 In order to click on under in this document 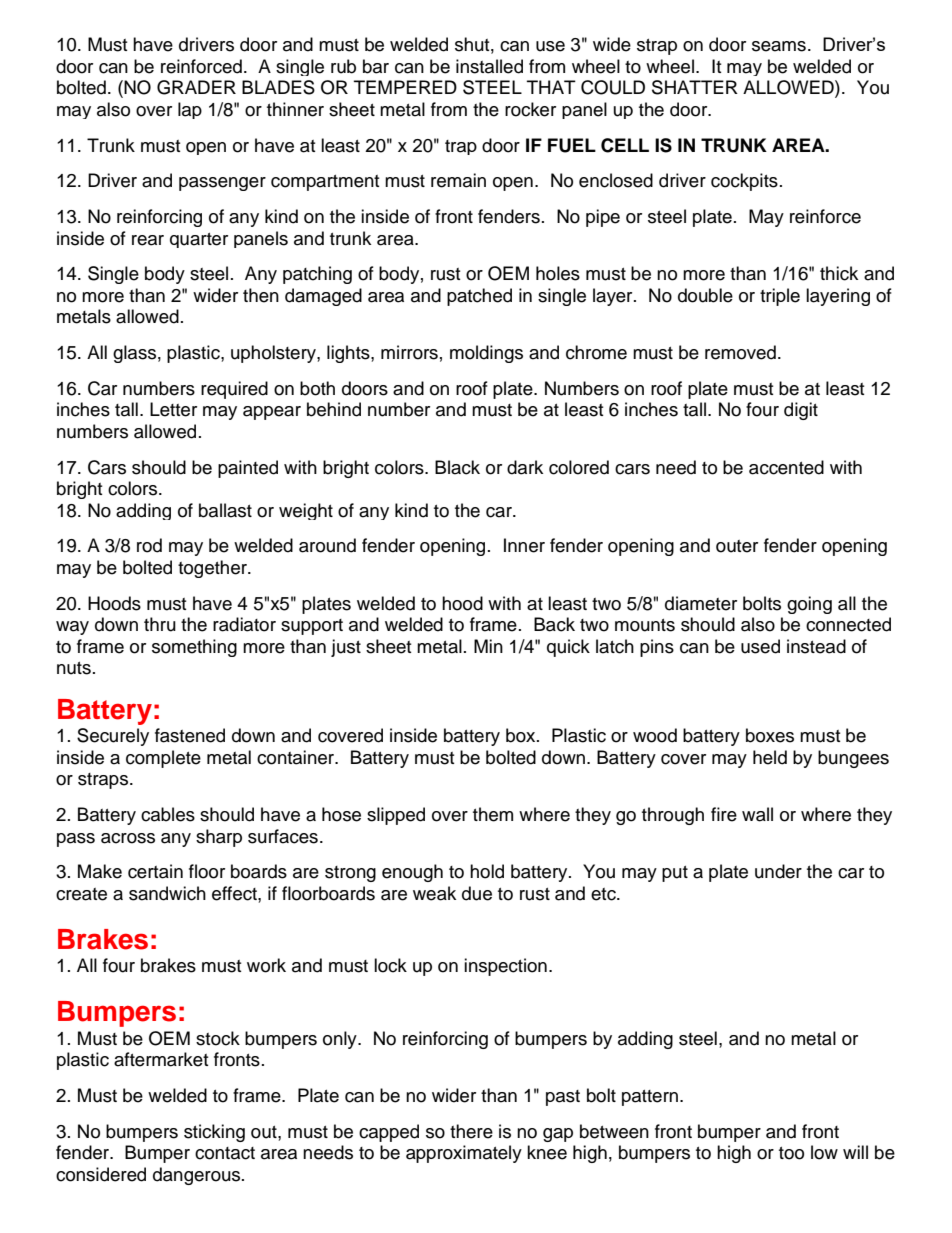, I will do `click(778, 871)`.
